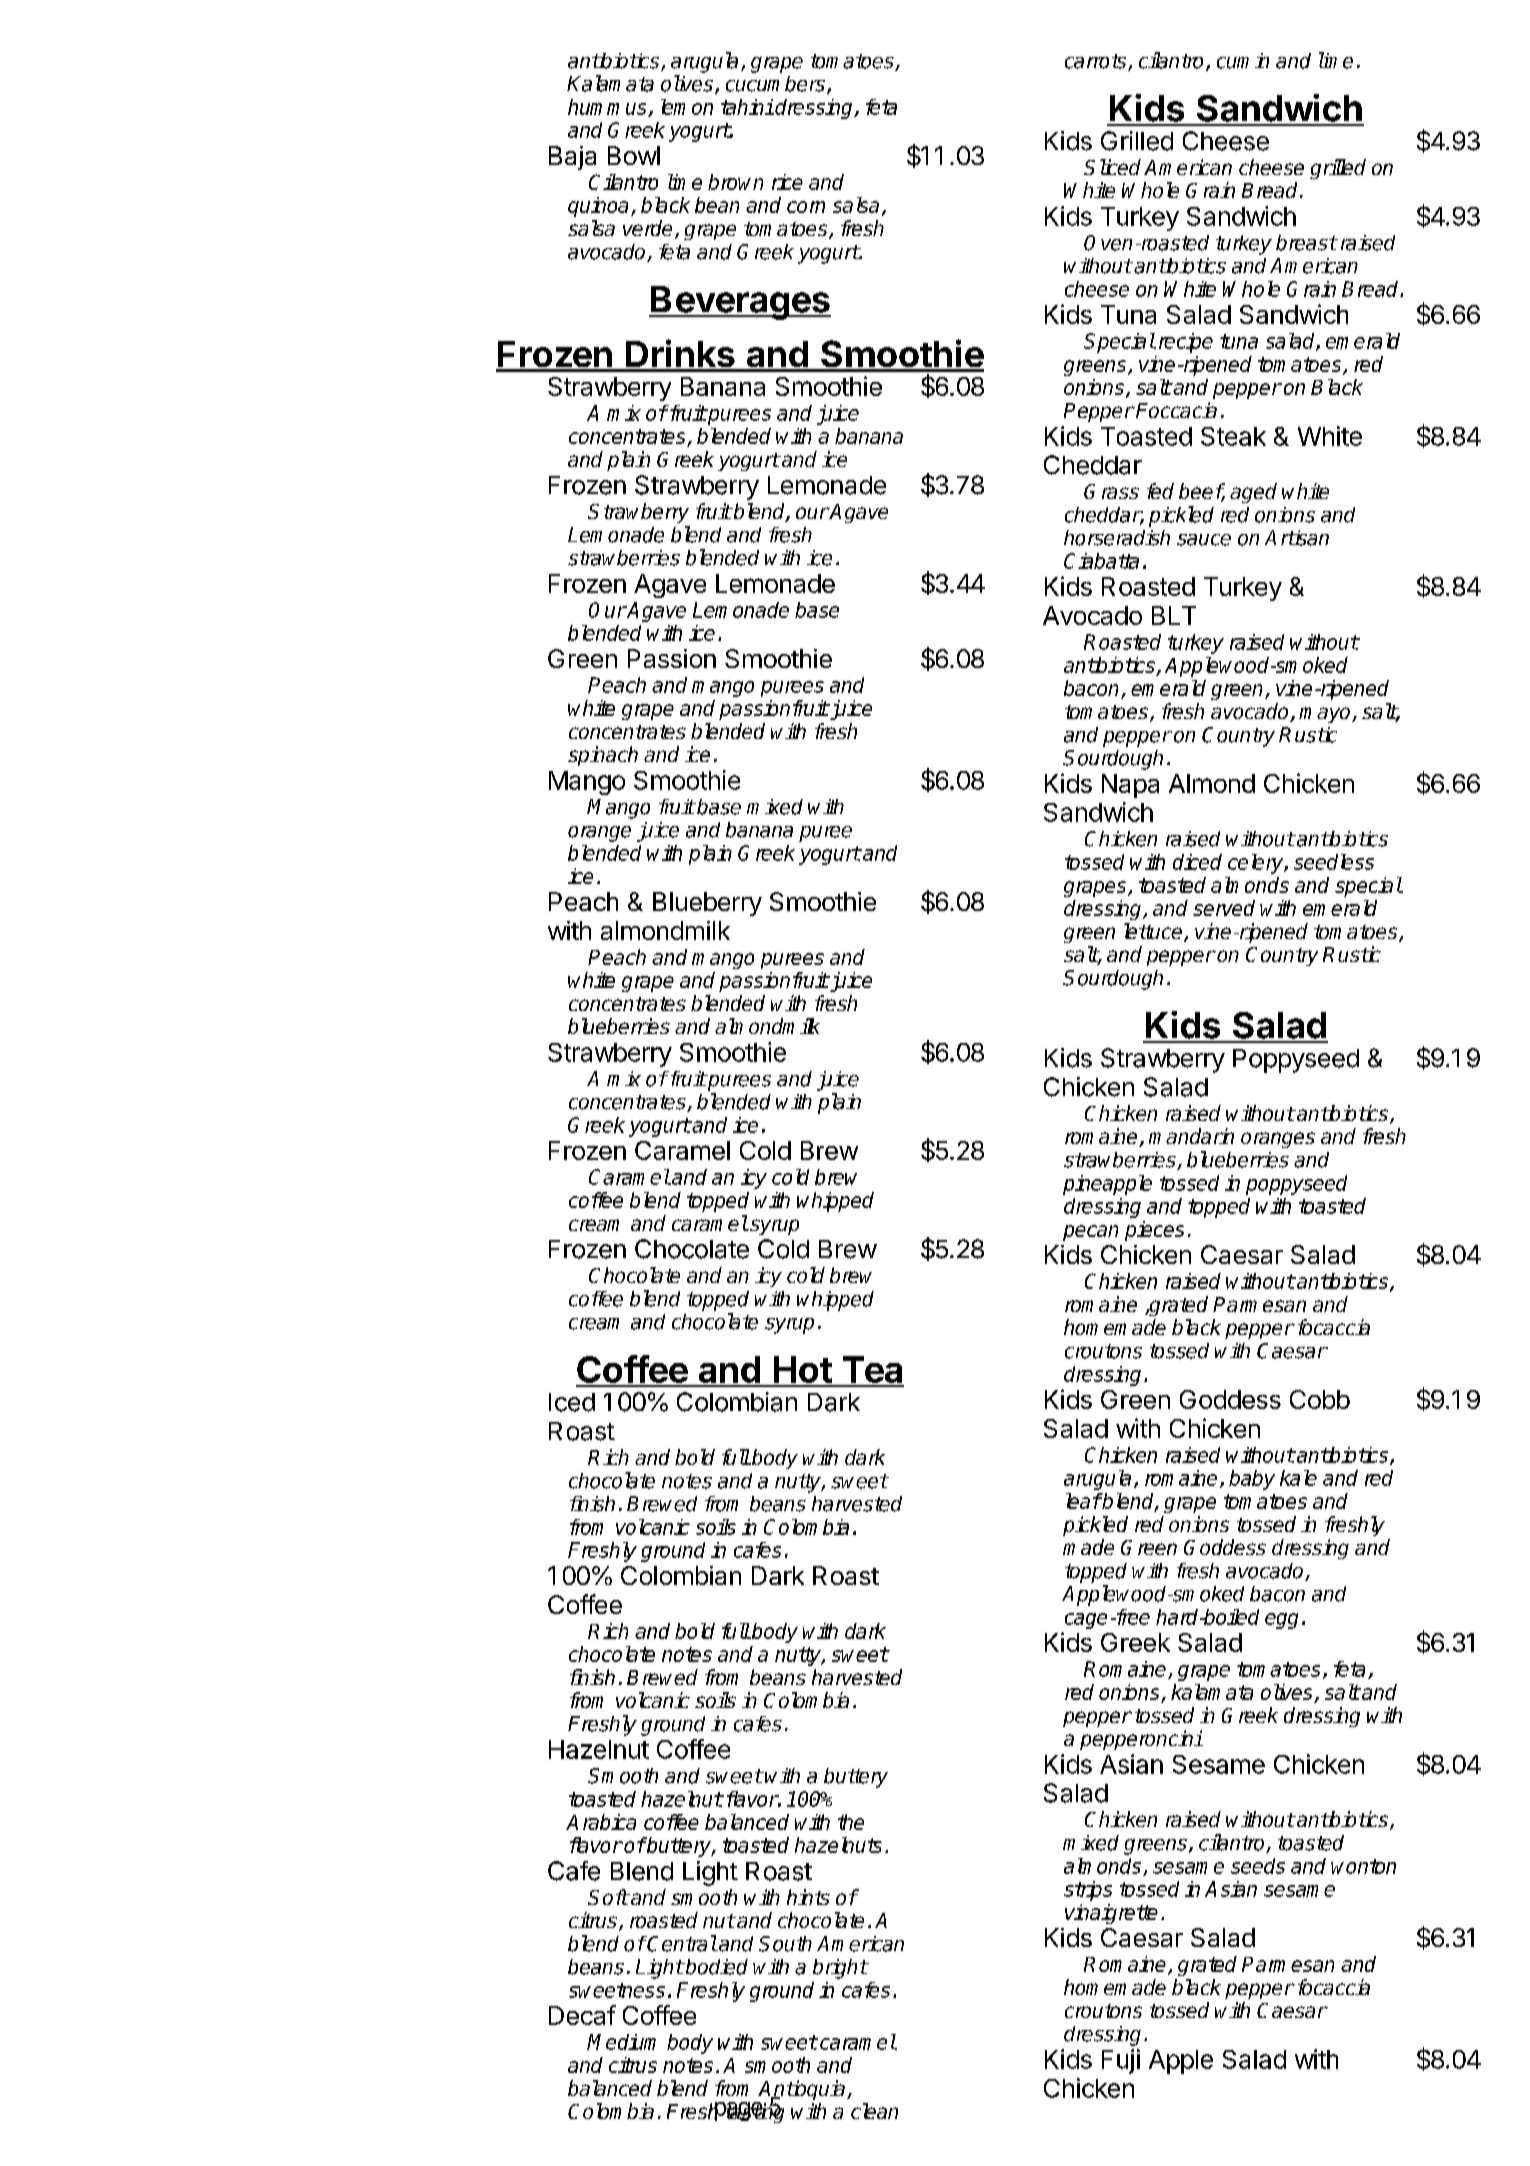 This page has width=1530, height=2166. Describe the element at coordinates (874, 2111) in the page. I see `clean` at that location.
